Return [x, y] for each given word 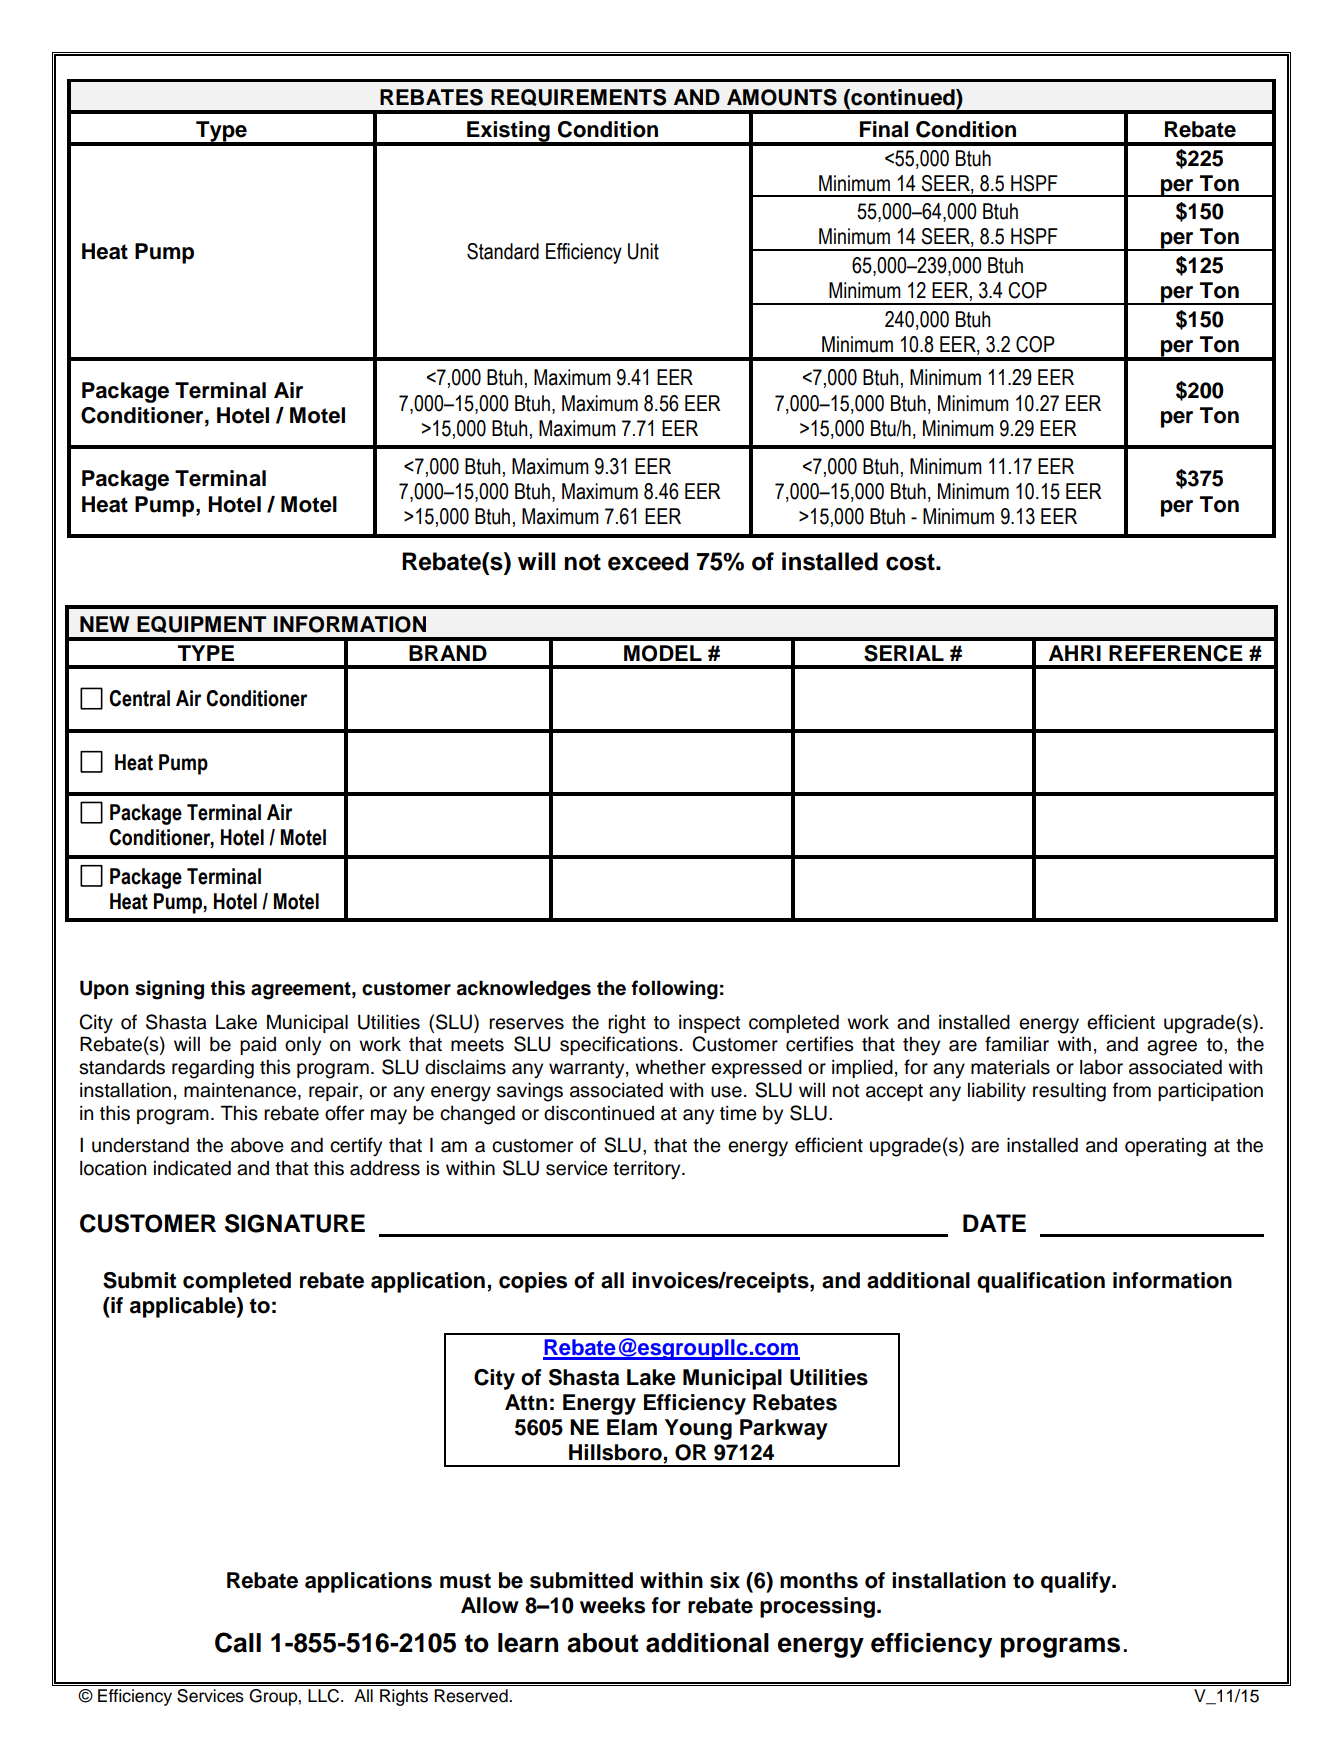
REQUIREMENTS [578, 97]
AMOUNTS [782, 97]
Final [884, 129]
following [674, 990]
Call [238, 1642]
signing [169, 990]
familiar [1017, 1044]
